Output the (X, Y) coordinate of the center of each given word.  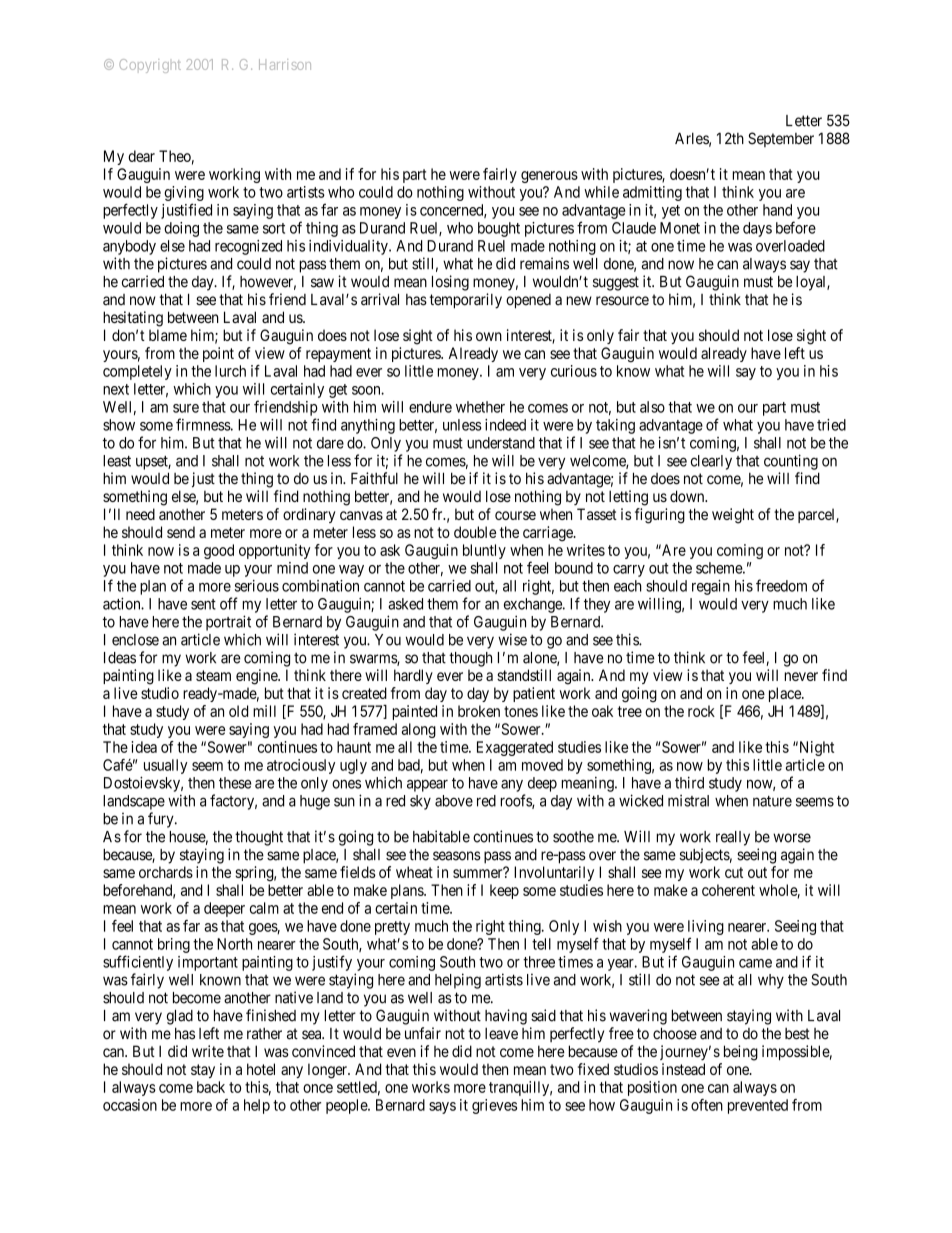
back (211, 1087)
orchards (166, 872)
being (741, 1053)
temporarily (466, 301)
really (733, 838)
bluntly (484, 551)
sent (203, 604)
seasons (457, 856)
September (781, 139)
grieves (494, 1106)
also (652, 407)
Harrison (285, 64)
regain (711, 587)
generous (549, 177)
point (218, 354)
